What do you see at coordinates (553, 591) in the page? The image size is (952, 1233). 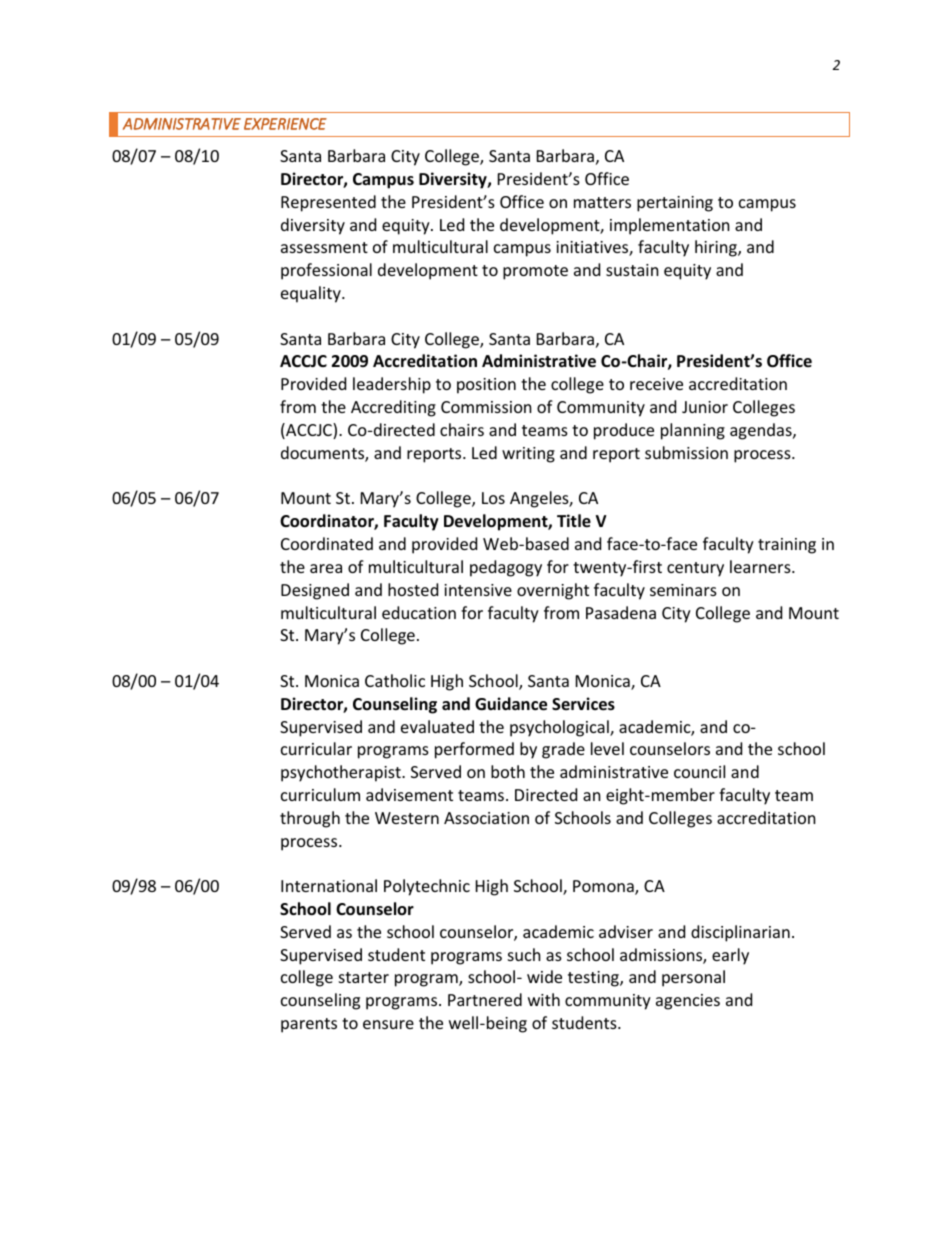 I see `overnight` at bounding box center [553, 591].
